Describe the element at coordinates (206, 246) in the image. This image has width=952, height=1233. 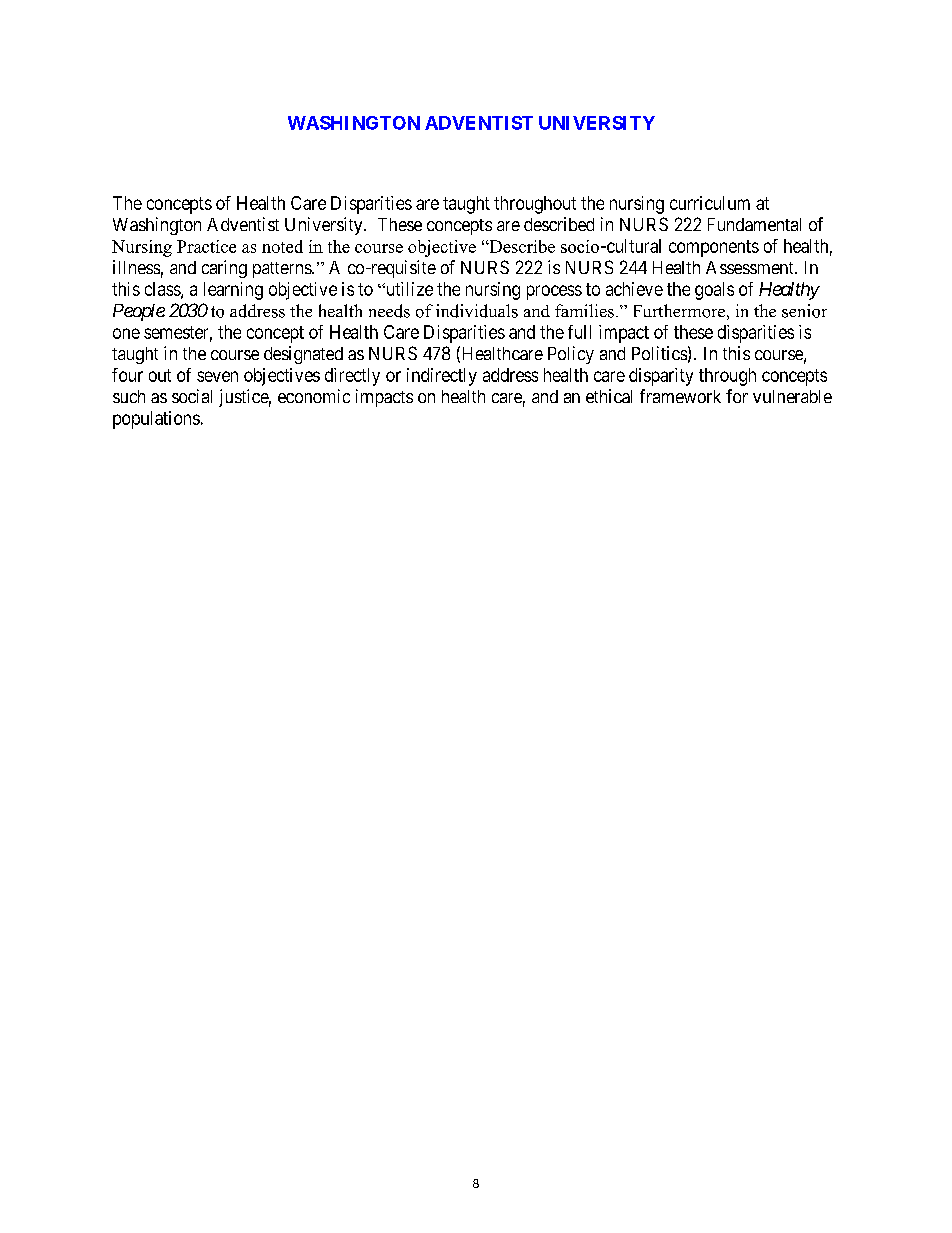
I see `Practice` at that location.
